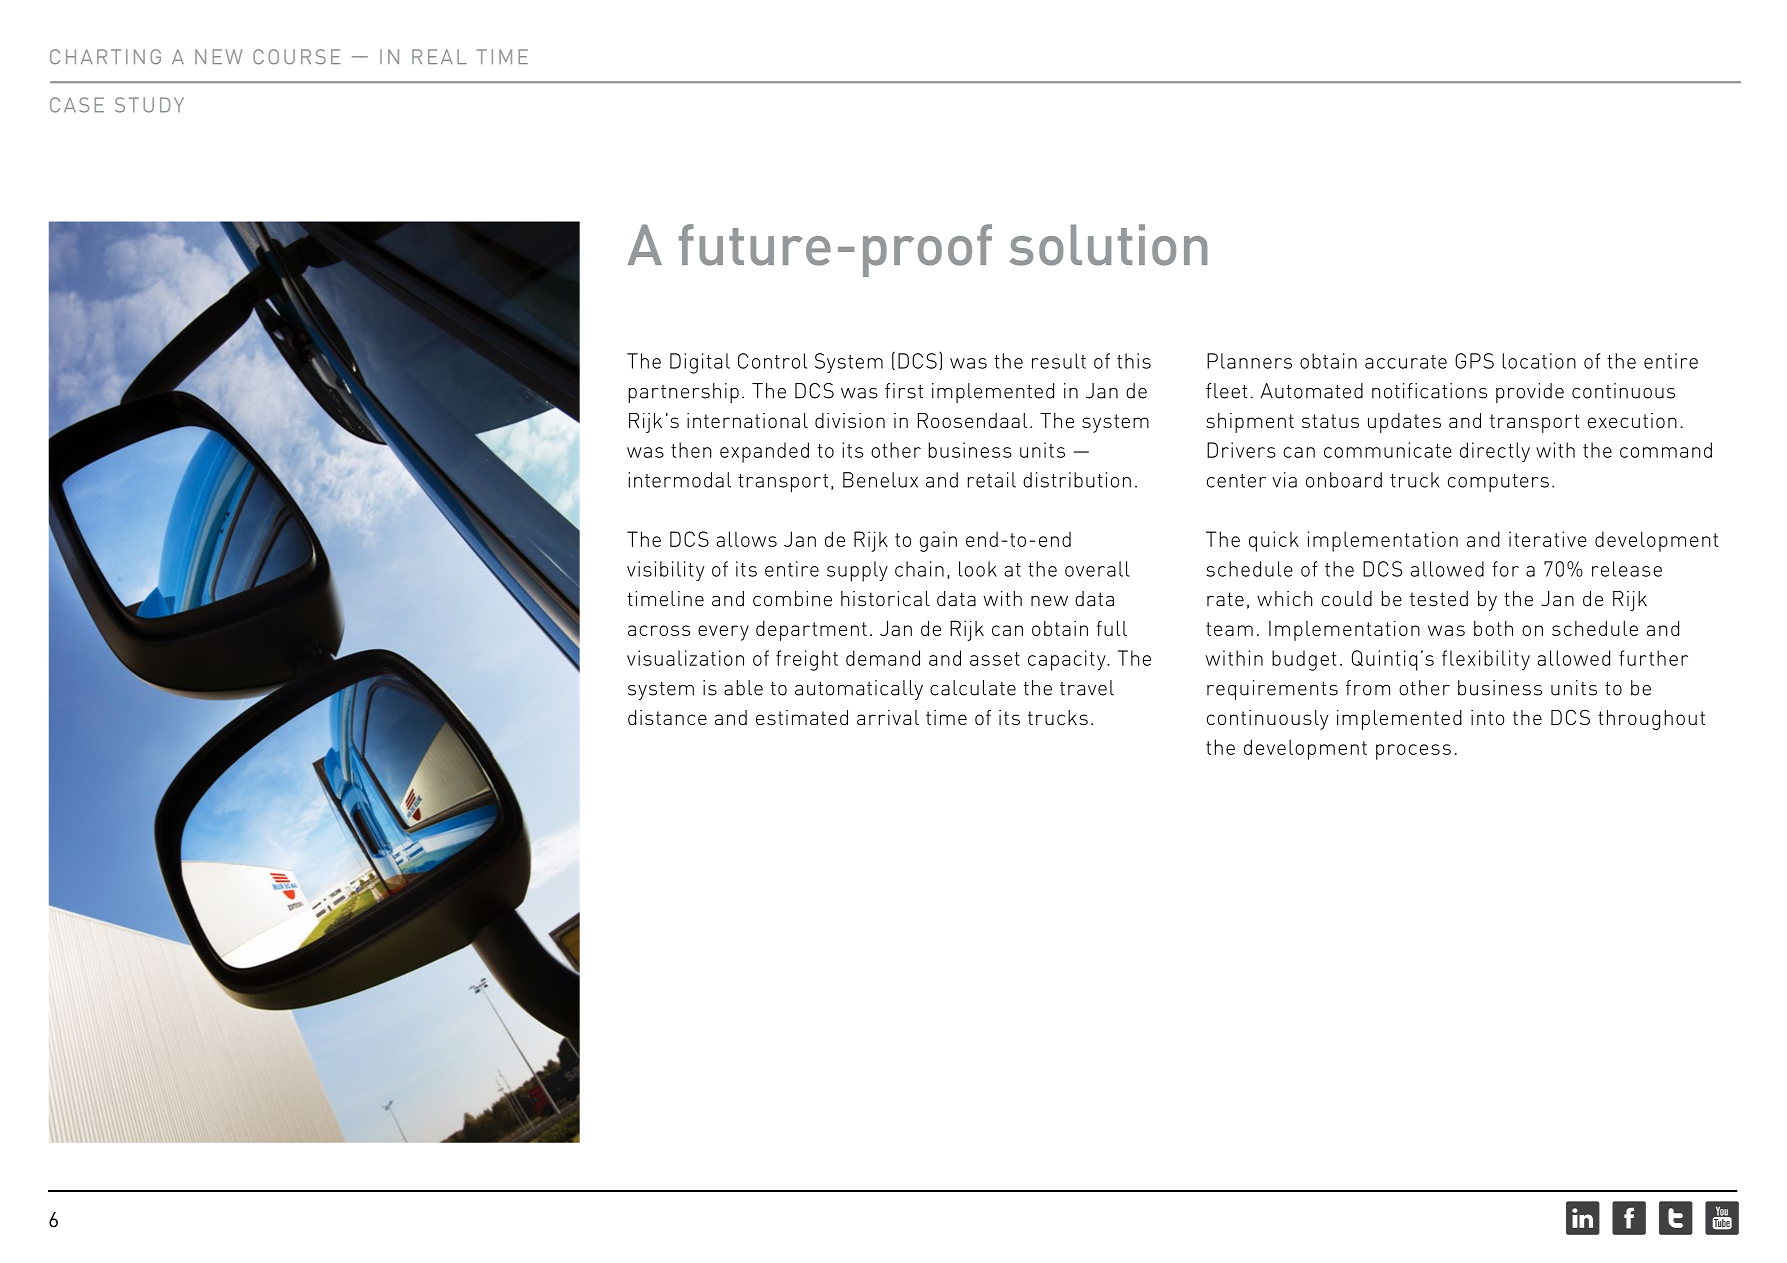 The image size is (1787, 1263). What do you see at coordinates (667, 717) in the image?
I see `distance` at bounding box center [667, 717].
